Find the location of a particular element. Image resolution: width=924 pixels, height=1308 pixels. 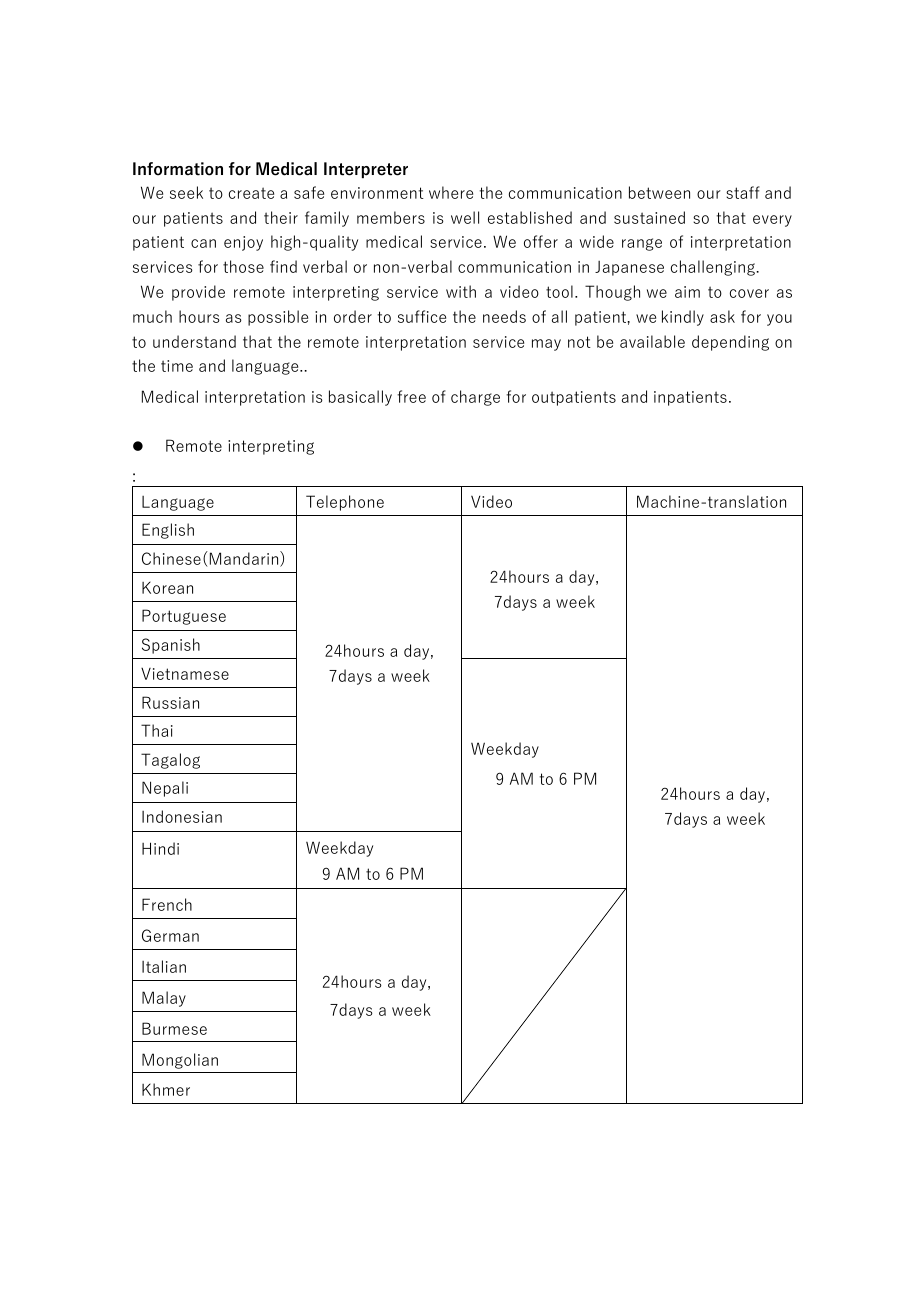

create is located at coordinates (251, 193).
